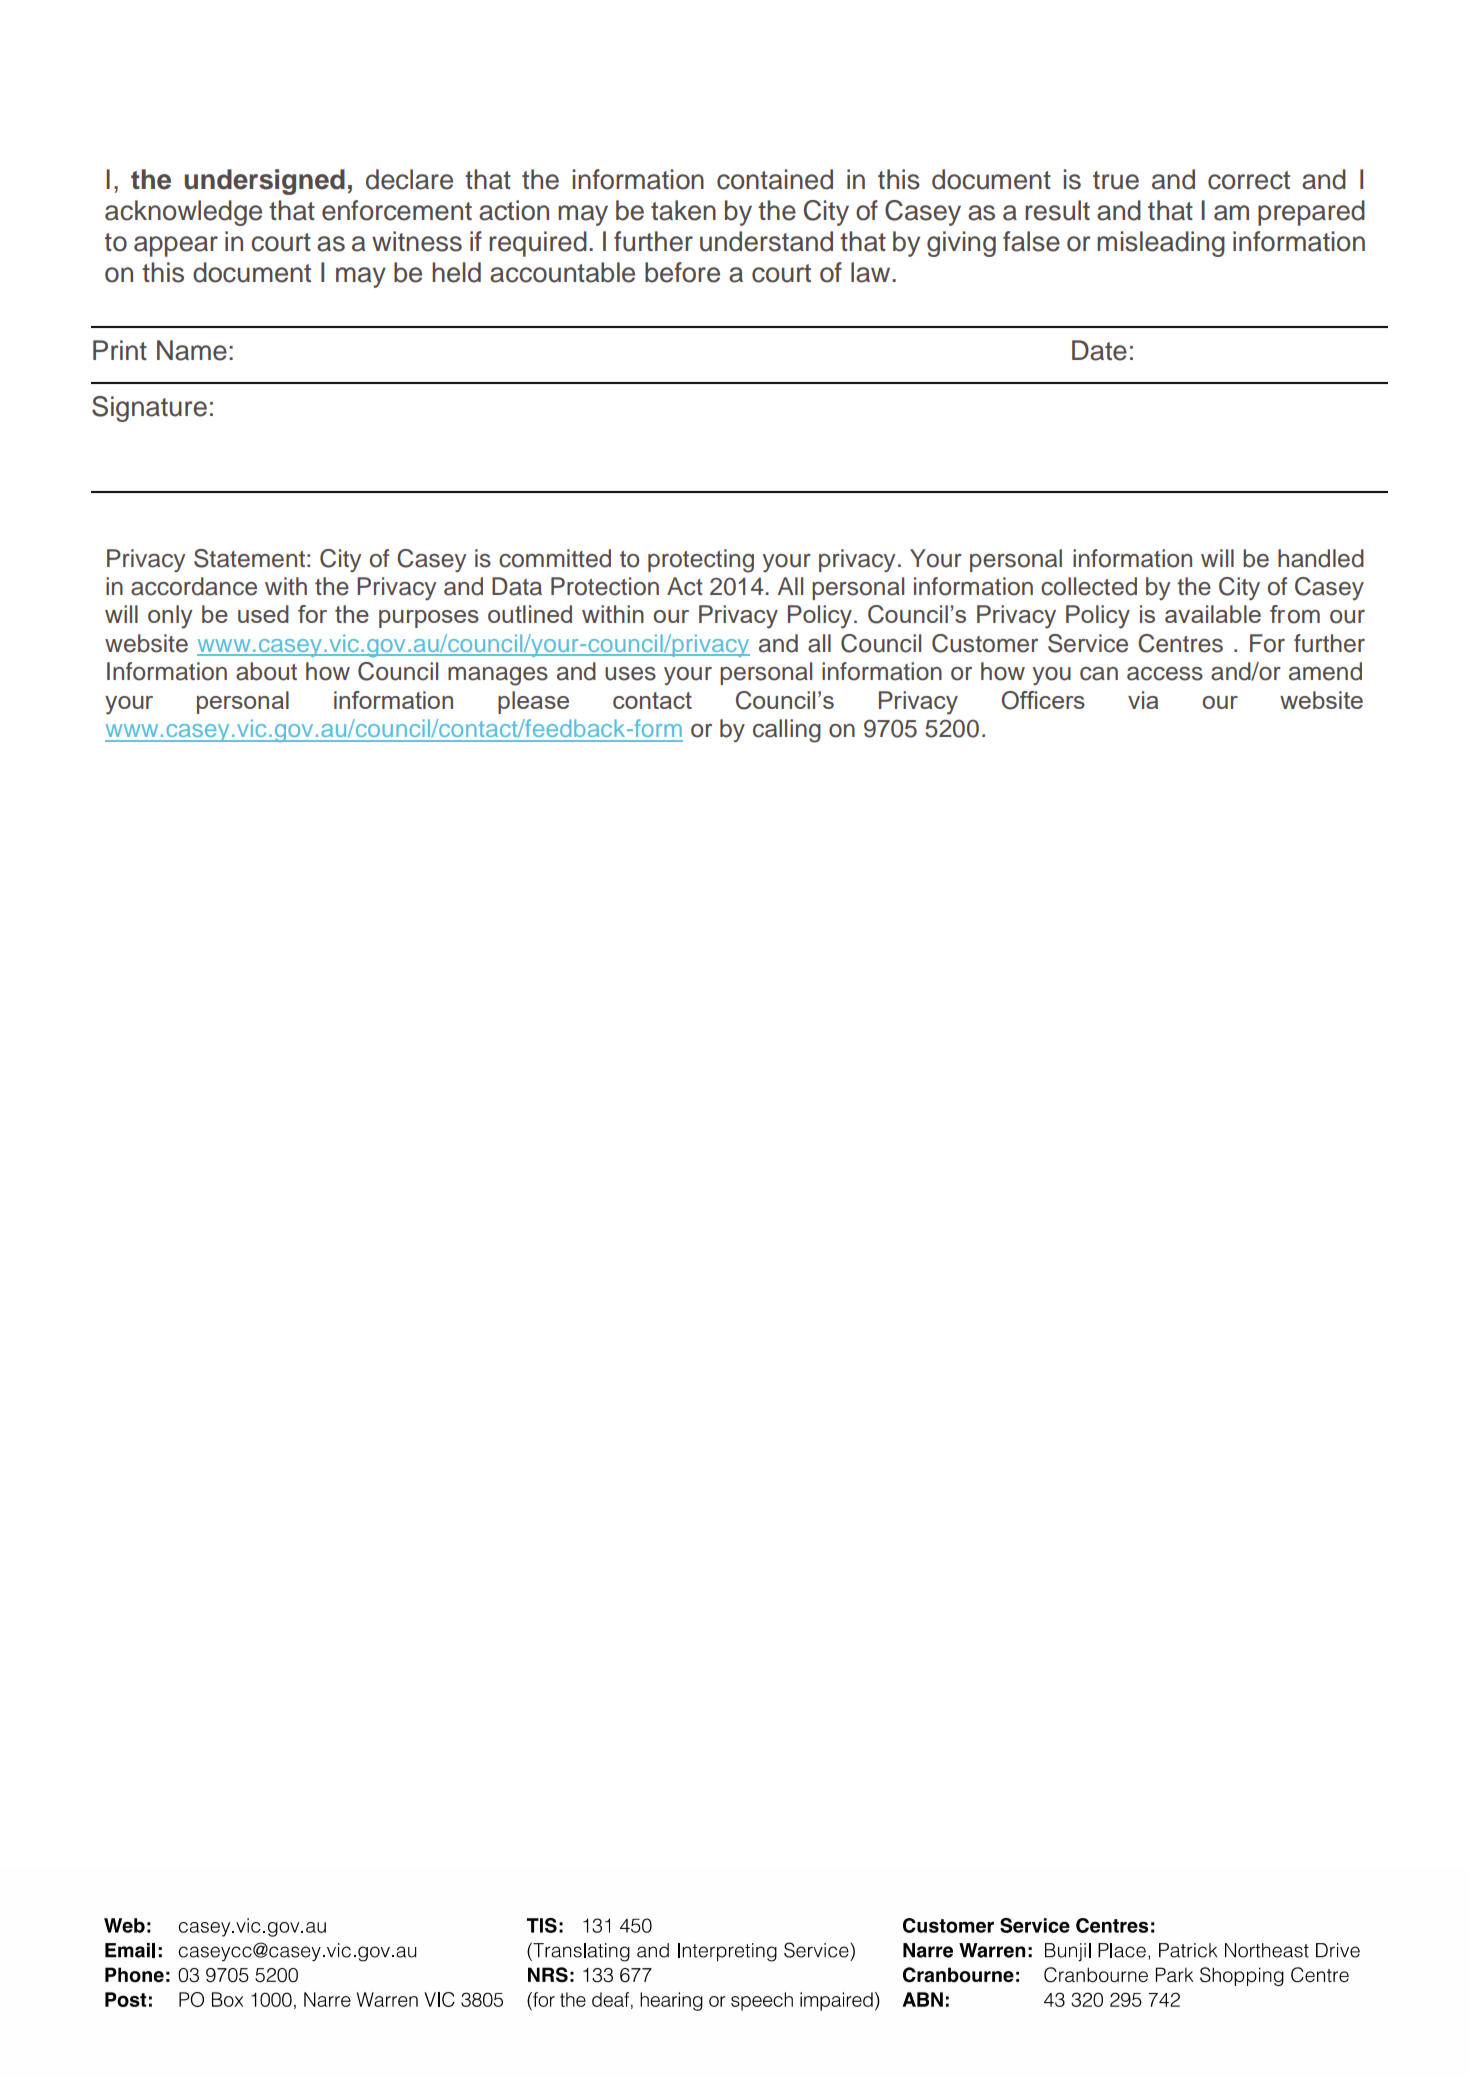 The height and width of the document is (2081, 1470). I want to click on via, so click(1143, 700).
